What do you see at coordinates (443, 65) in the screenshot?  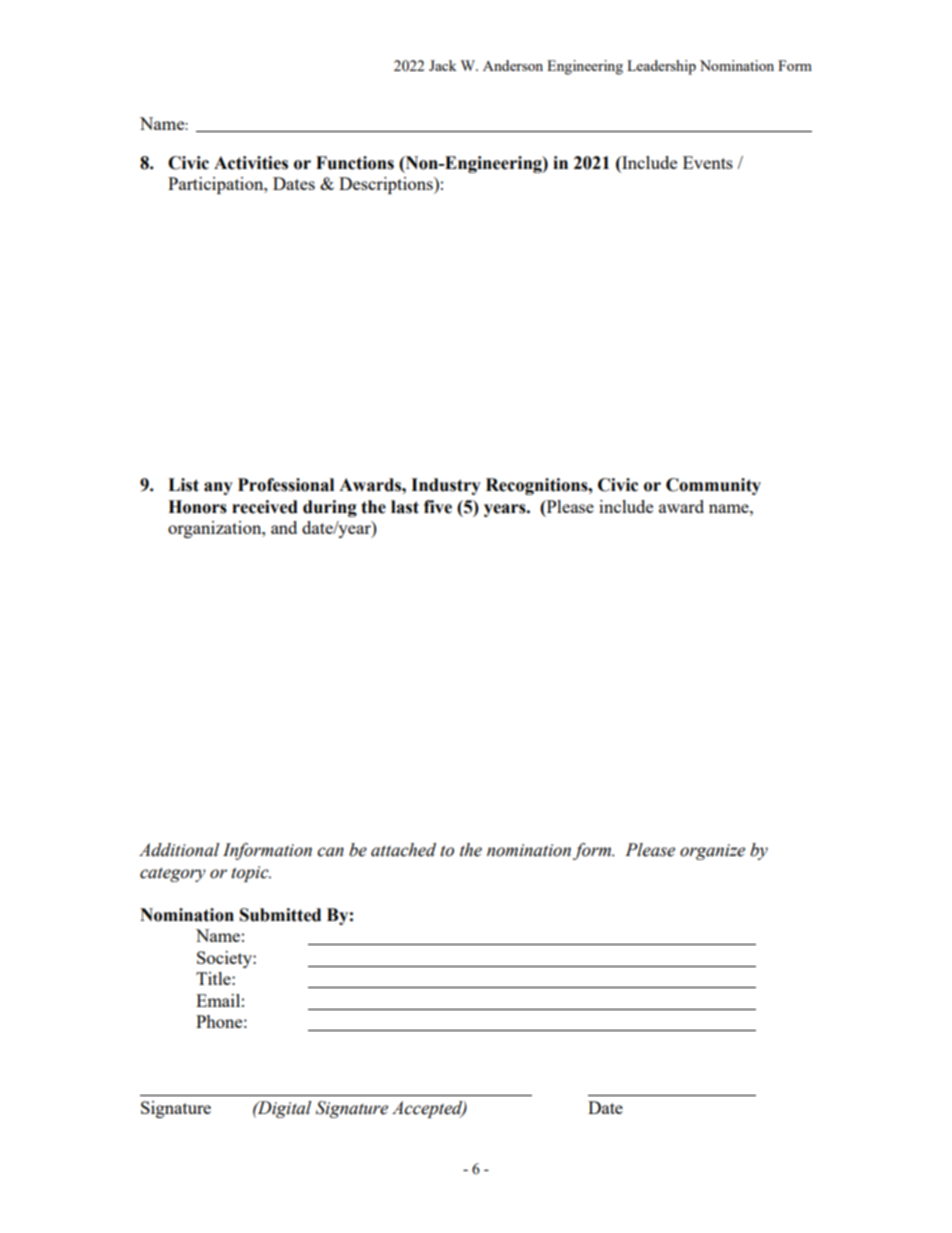 I see `Jack` at bounding box center [443, 65].
